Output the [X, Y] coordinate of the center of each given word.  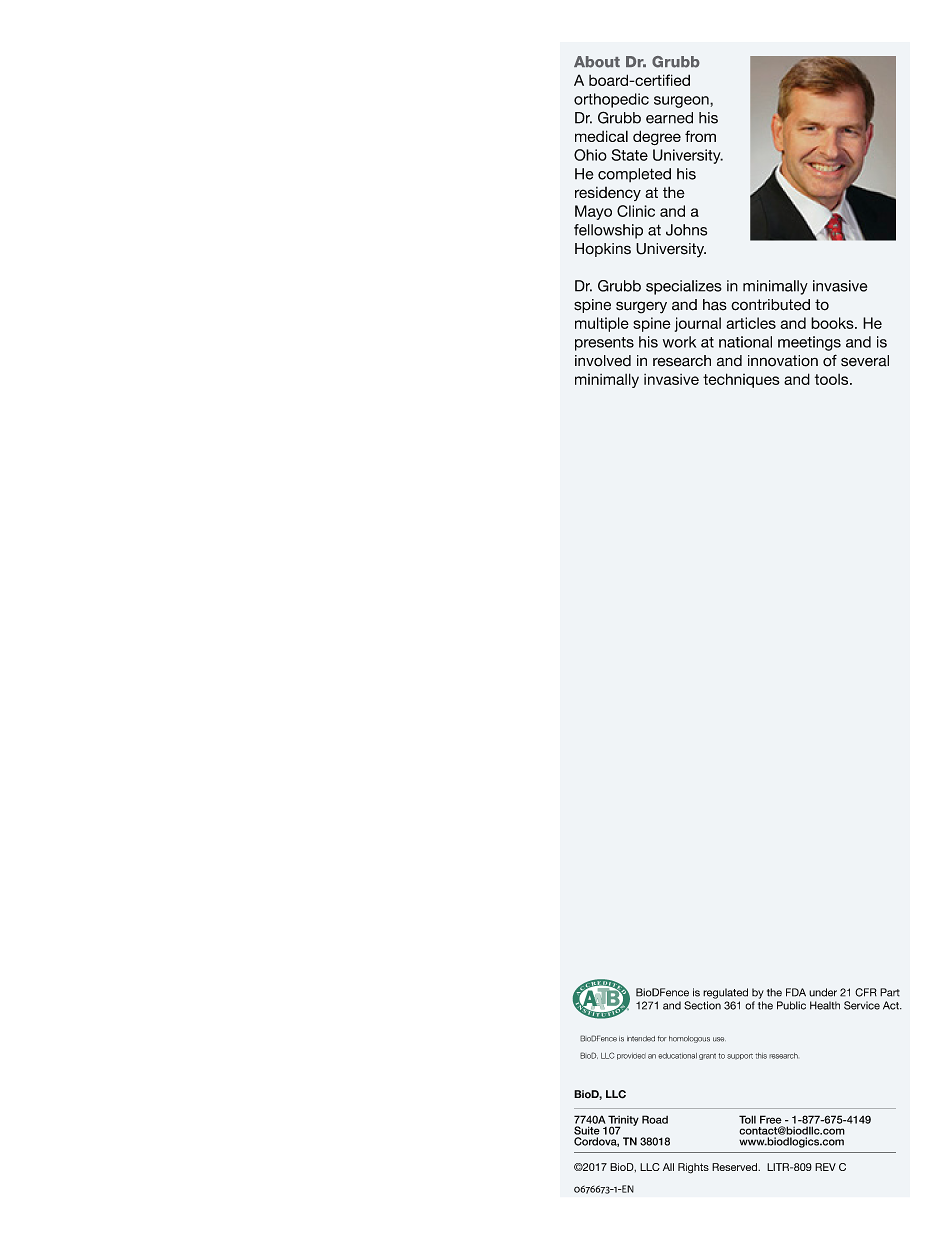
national [745, 342]
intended [641, 1039]
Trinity [623, 1121]
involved [603, 361]
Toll [747, 1119]
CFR [866, 992]
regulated [725, 993]
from [700, 136]
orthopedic [611, 100]
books [833, 323]
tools [833, 379]
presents [604, 344]
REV [825, 1167]
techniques [741, 380]
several [865, 361]
